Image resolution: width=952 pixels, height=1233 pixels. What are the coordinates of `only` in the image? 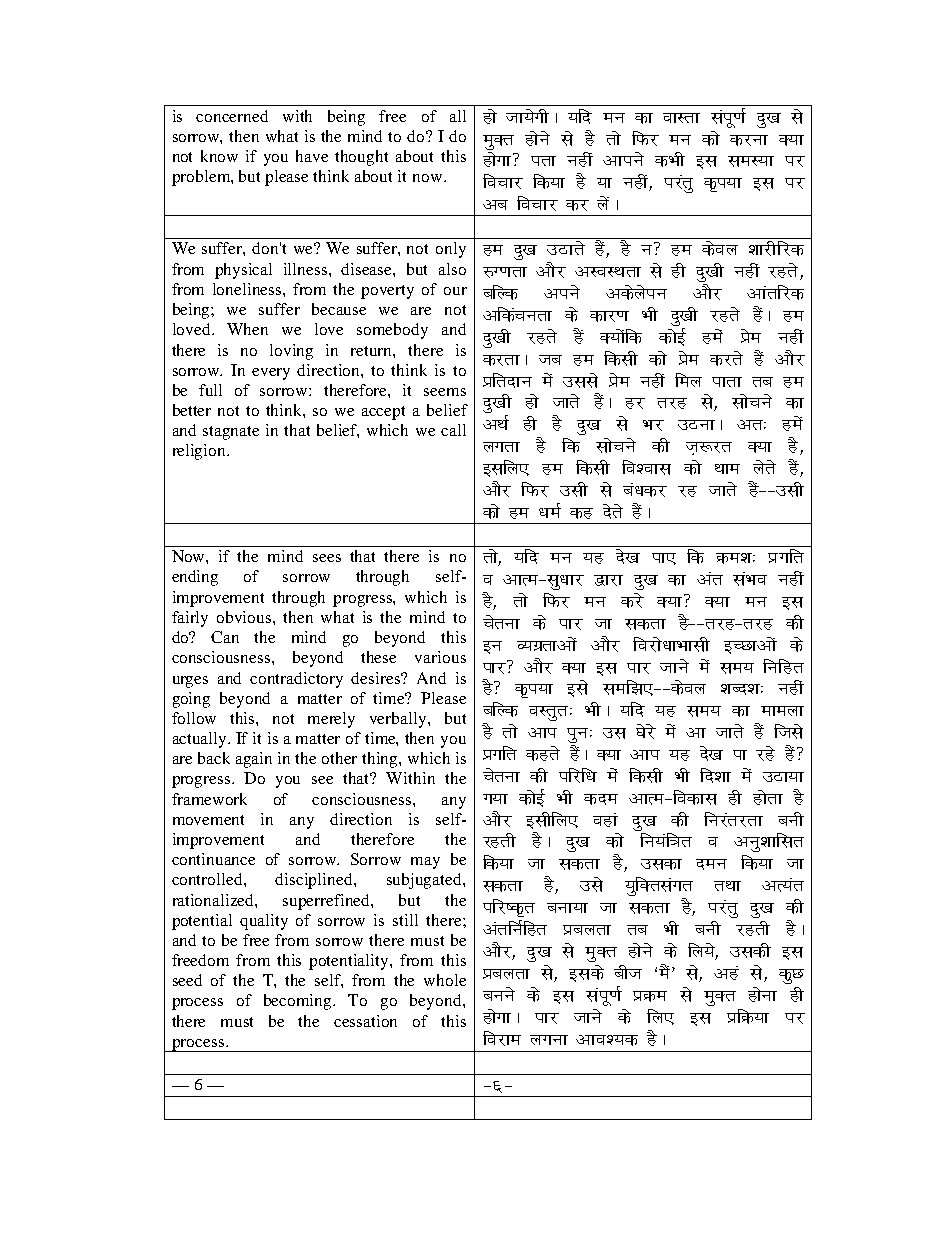 It's located at (451, 250).
